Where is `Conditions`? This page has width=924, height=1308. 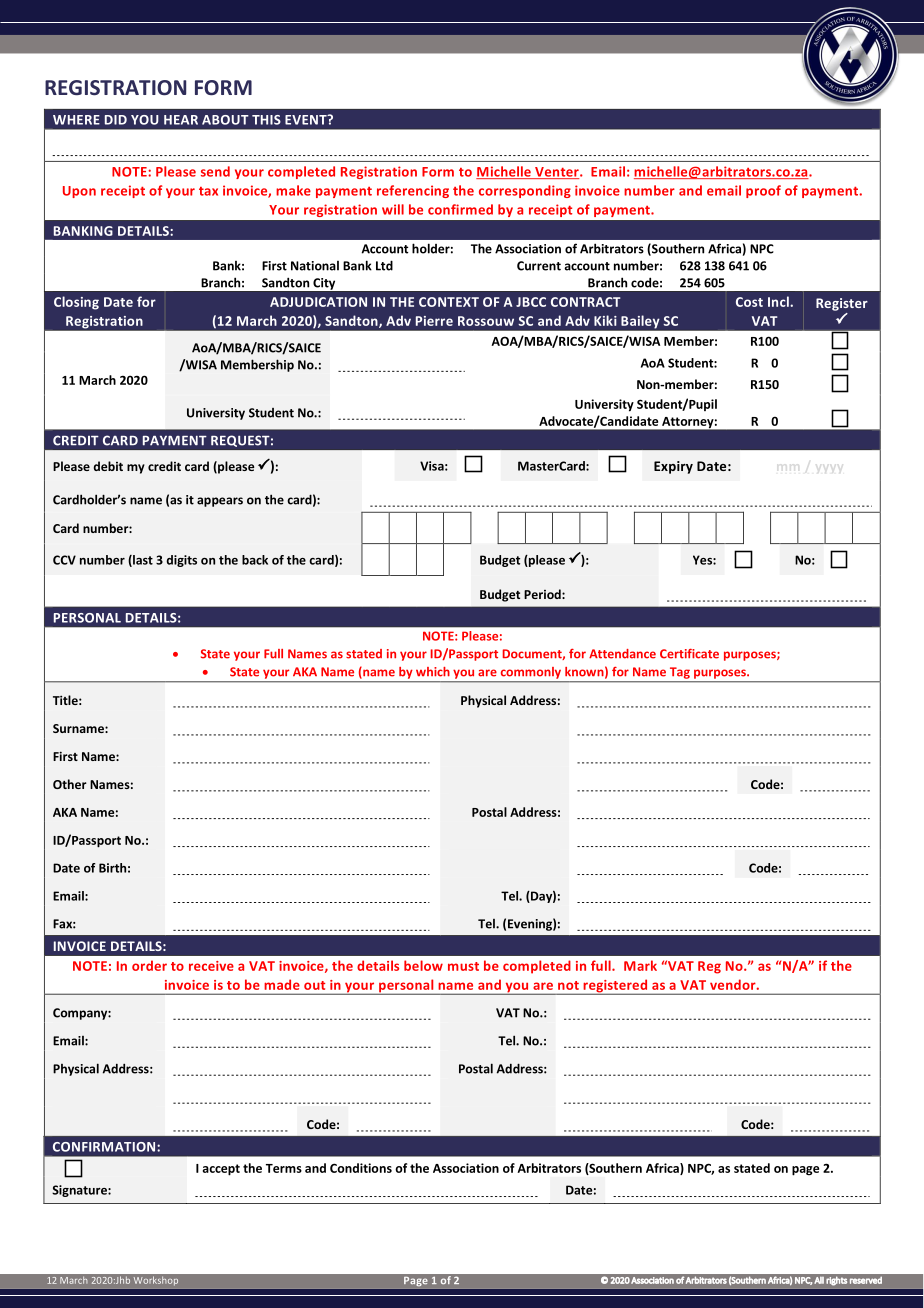
Conditions is located at coordinates (361, 1168).
